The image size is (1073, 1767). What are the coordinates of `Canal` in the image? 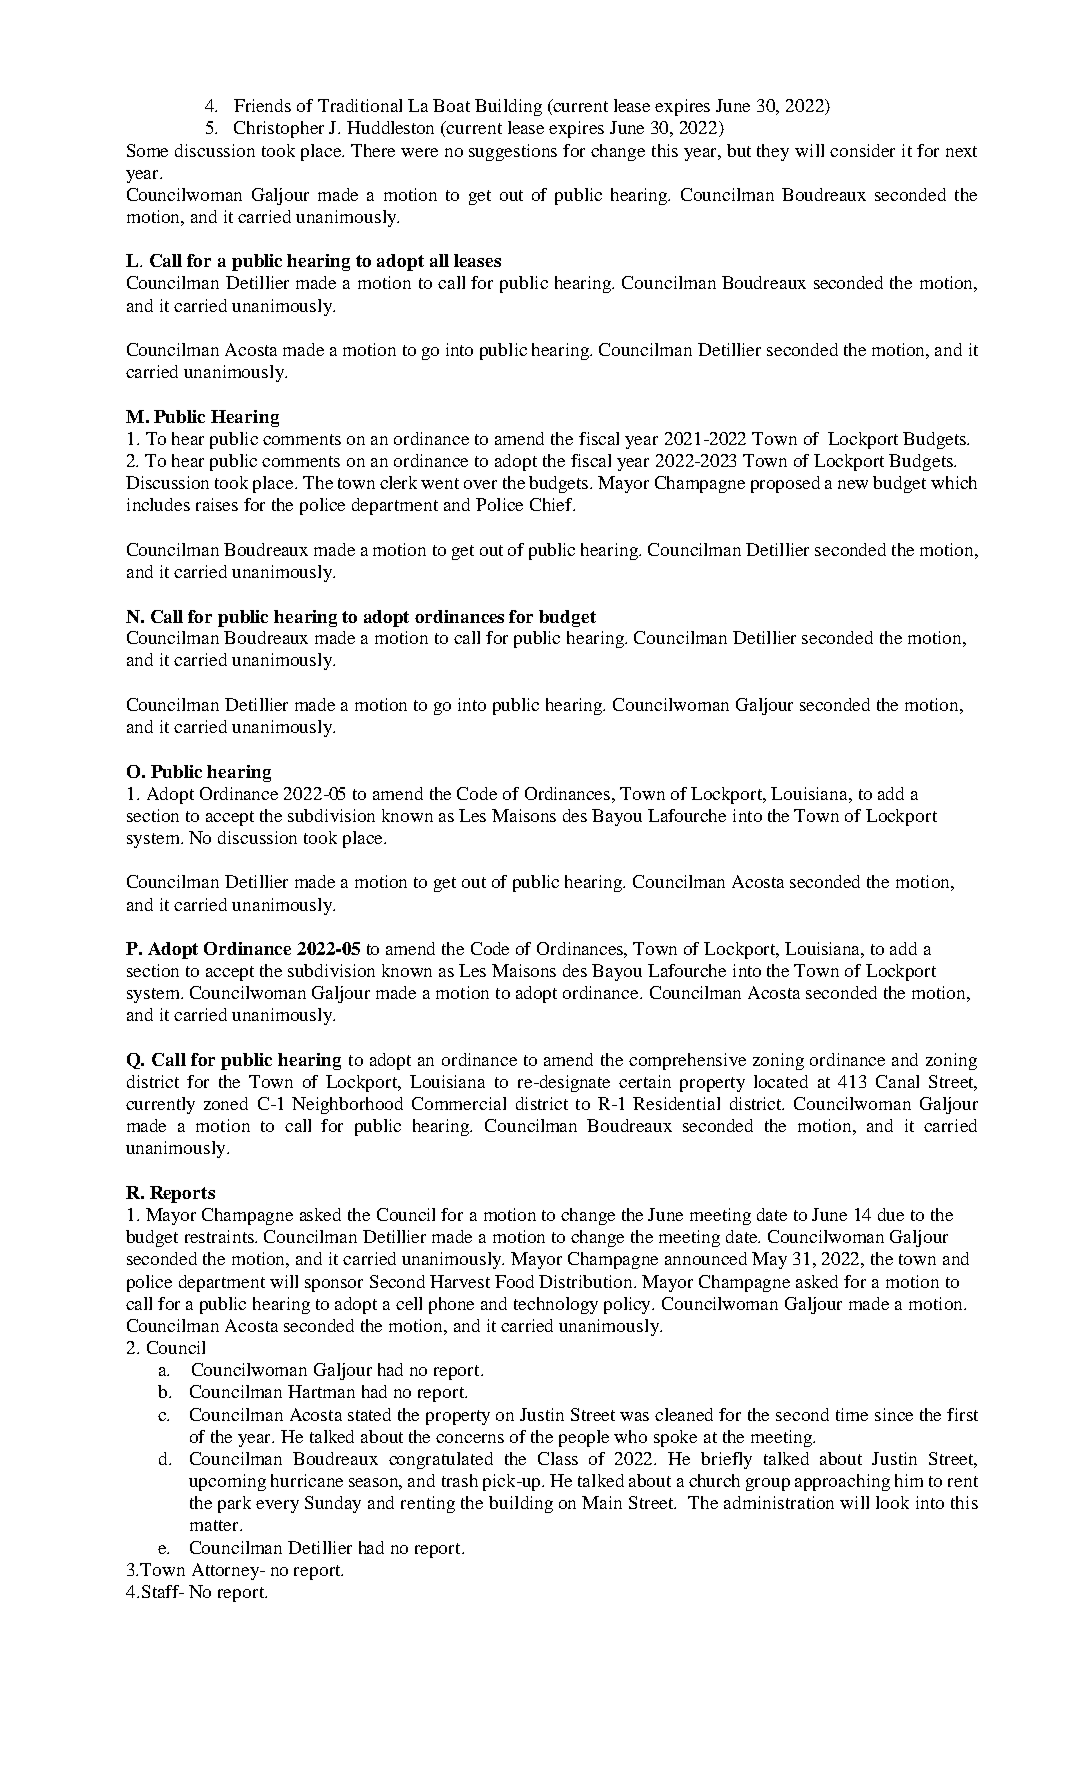 It's located at (897, 1081).
